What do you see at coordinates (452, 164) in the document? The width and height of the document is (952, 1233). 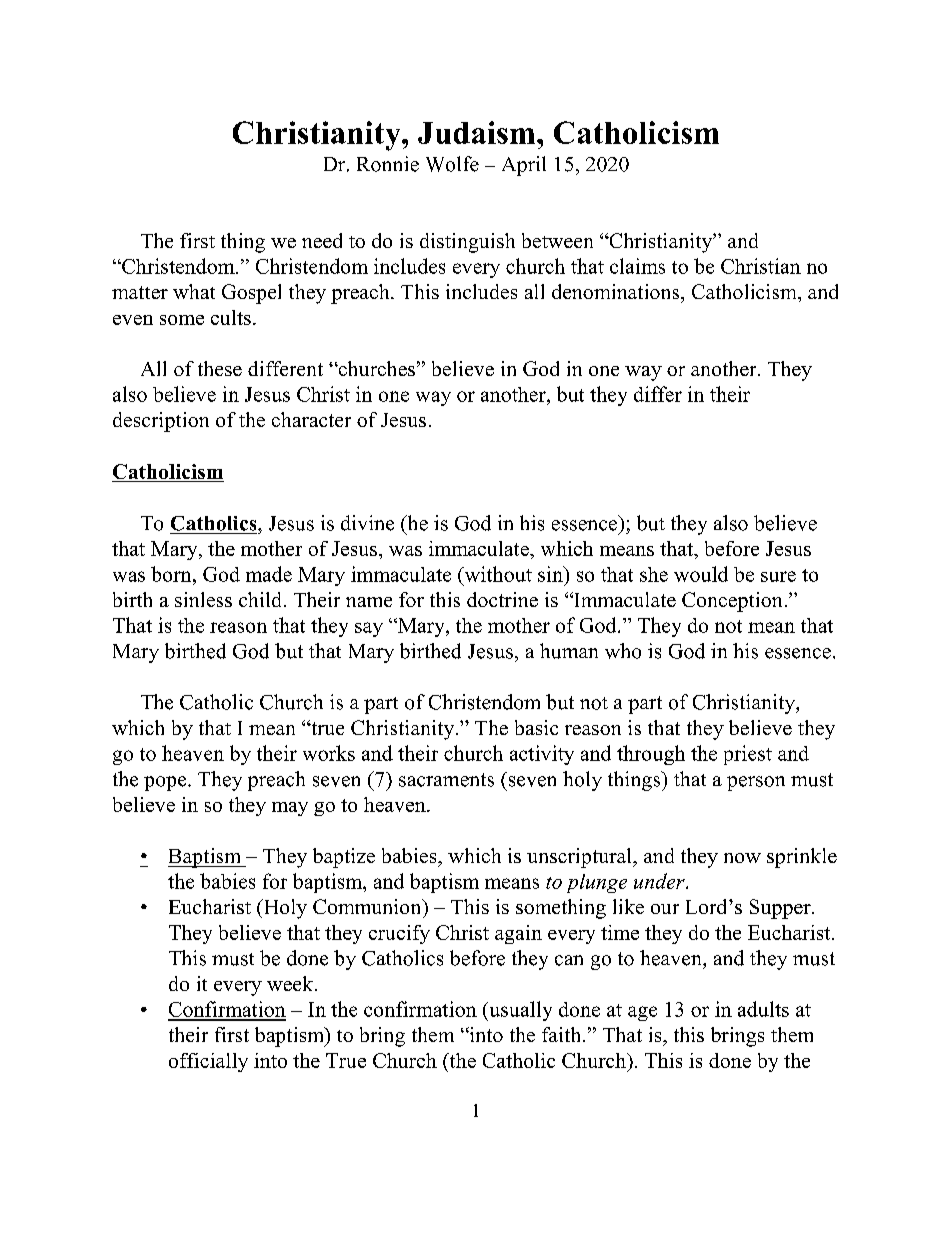 I see `Wolfe` at bounding box center [452, 164].
